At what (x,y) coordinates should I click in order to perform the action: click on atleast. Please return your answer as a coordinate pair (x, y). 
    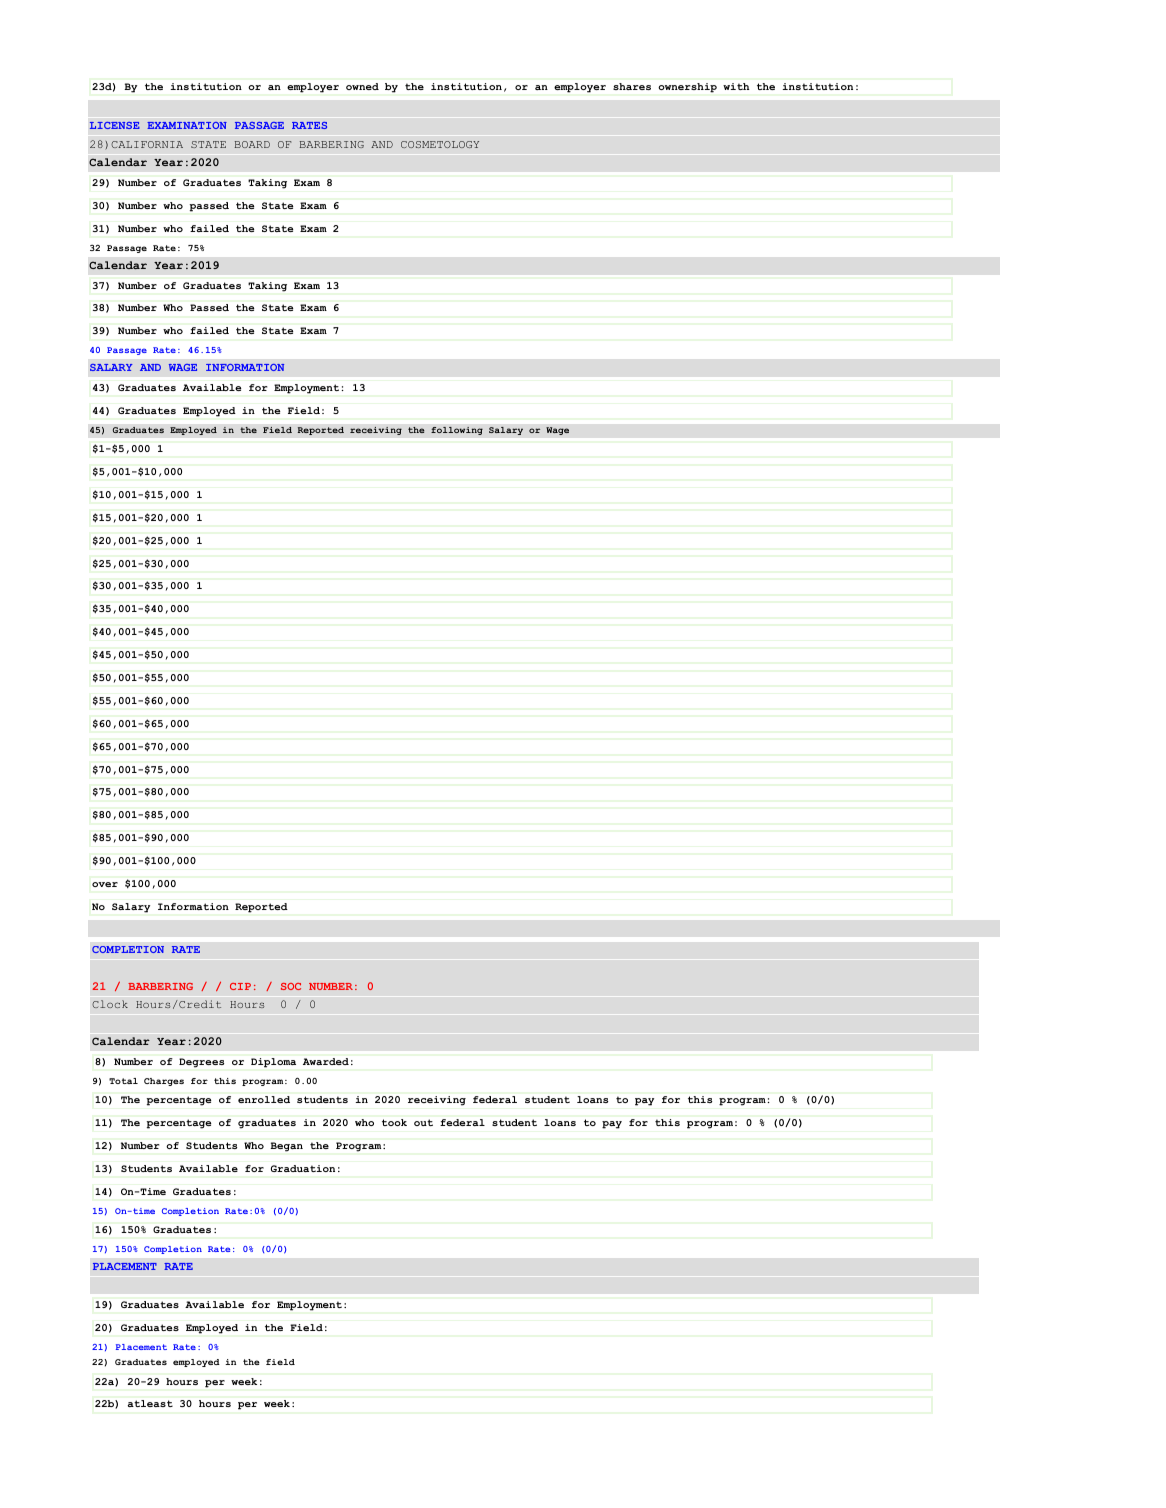
    Looking at the image, I should click on (150, 1403).
